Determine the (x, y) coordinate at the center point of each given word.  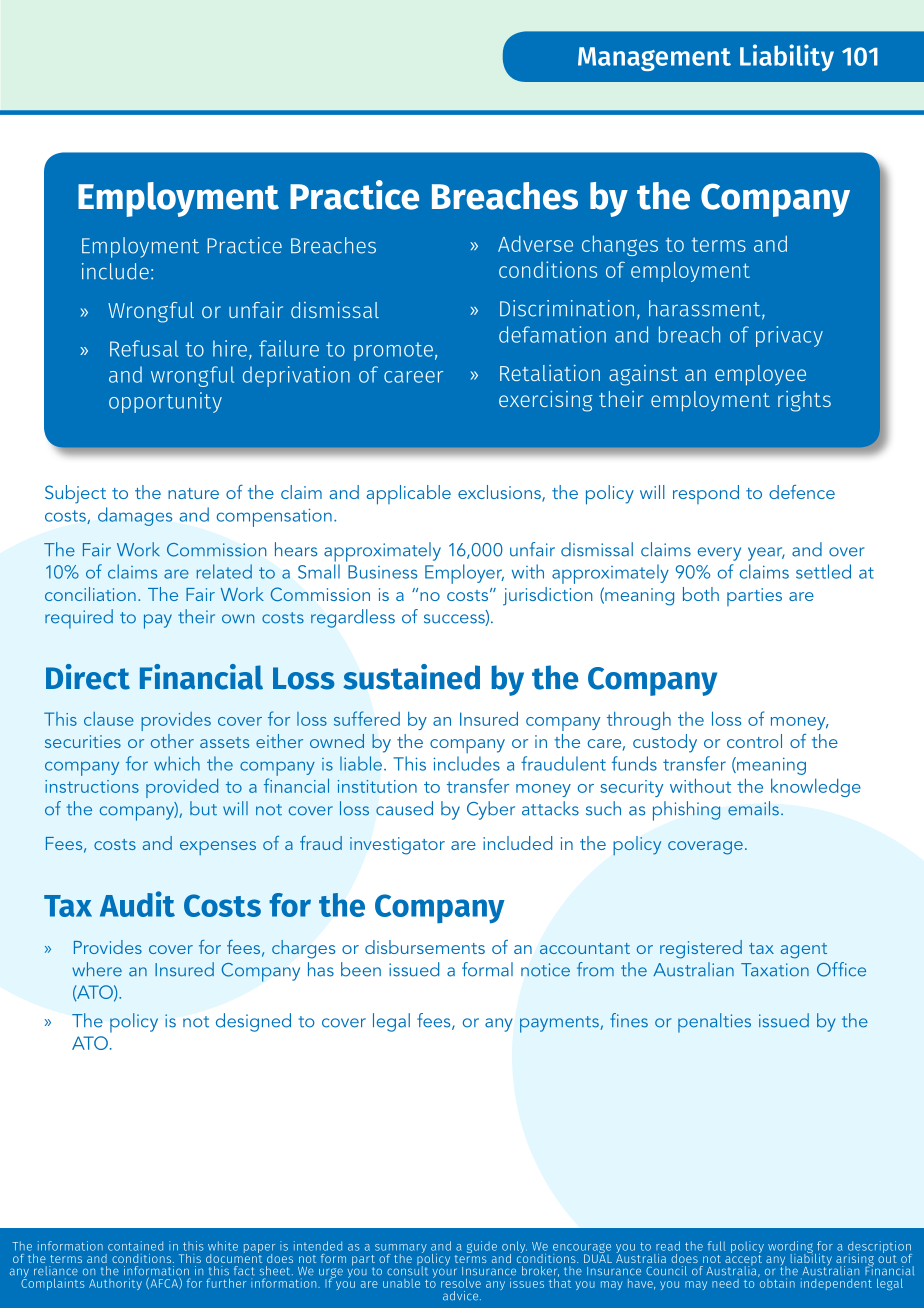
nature (193, 493)
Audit (137, 904)
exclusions (500, 493)
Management (654, 59)
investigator (397, 846)
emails (753, 808)
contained (135, 1246)
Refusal (144, 348)
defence (802, 492)
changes (620, 245)
